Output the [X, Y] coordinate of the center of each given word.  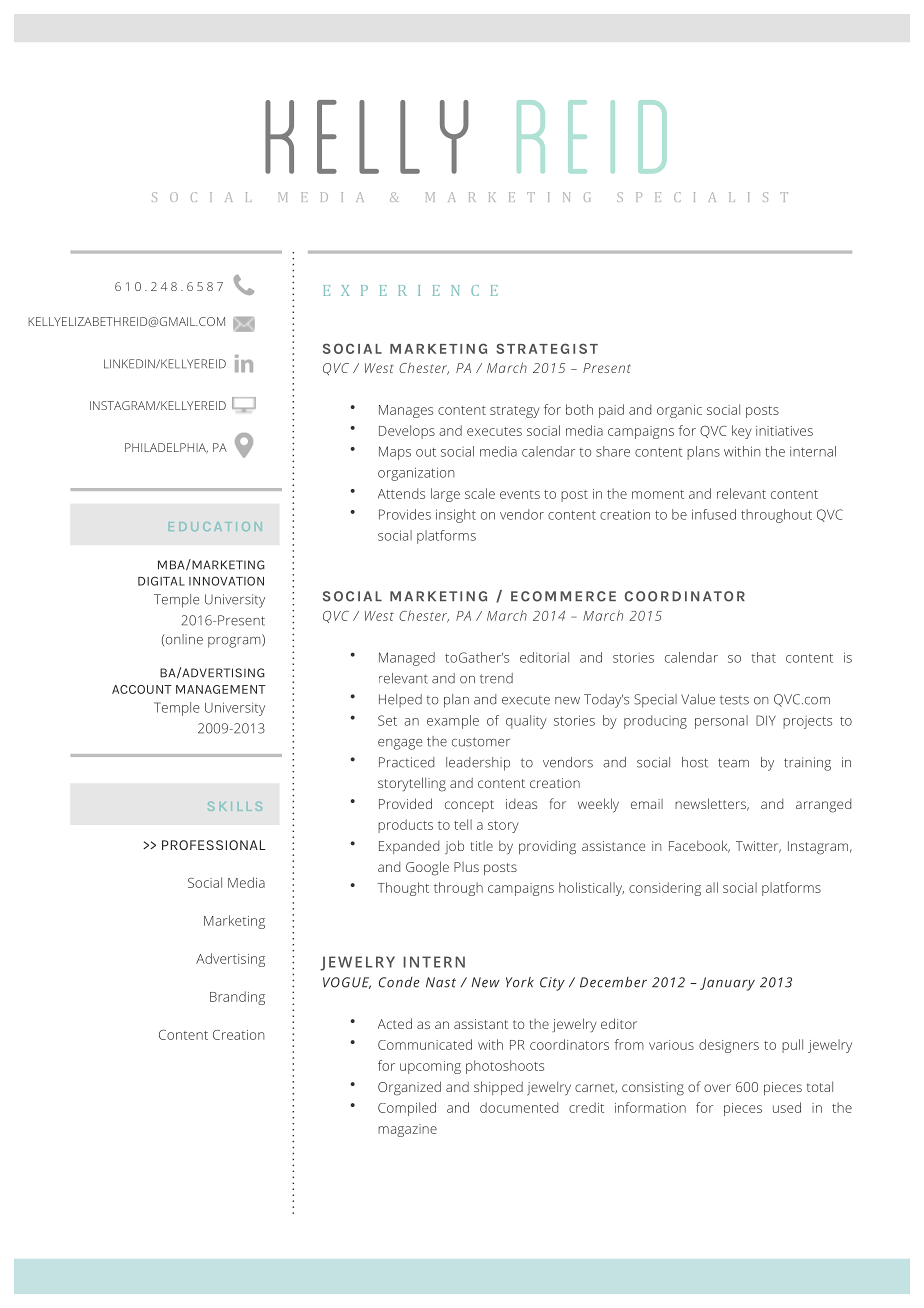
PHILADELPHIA [166, 448]
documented [519, 1107]
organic [679, 411]
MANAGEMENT [221, 689]
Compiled [407, 1109]
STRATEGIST [547, 348]
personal [721, 722]
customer [481, 742]
